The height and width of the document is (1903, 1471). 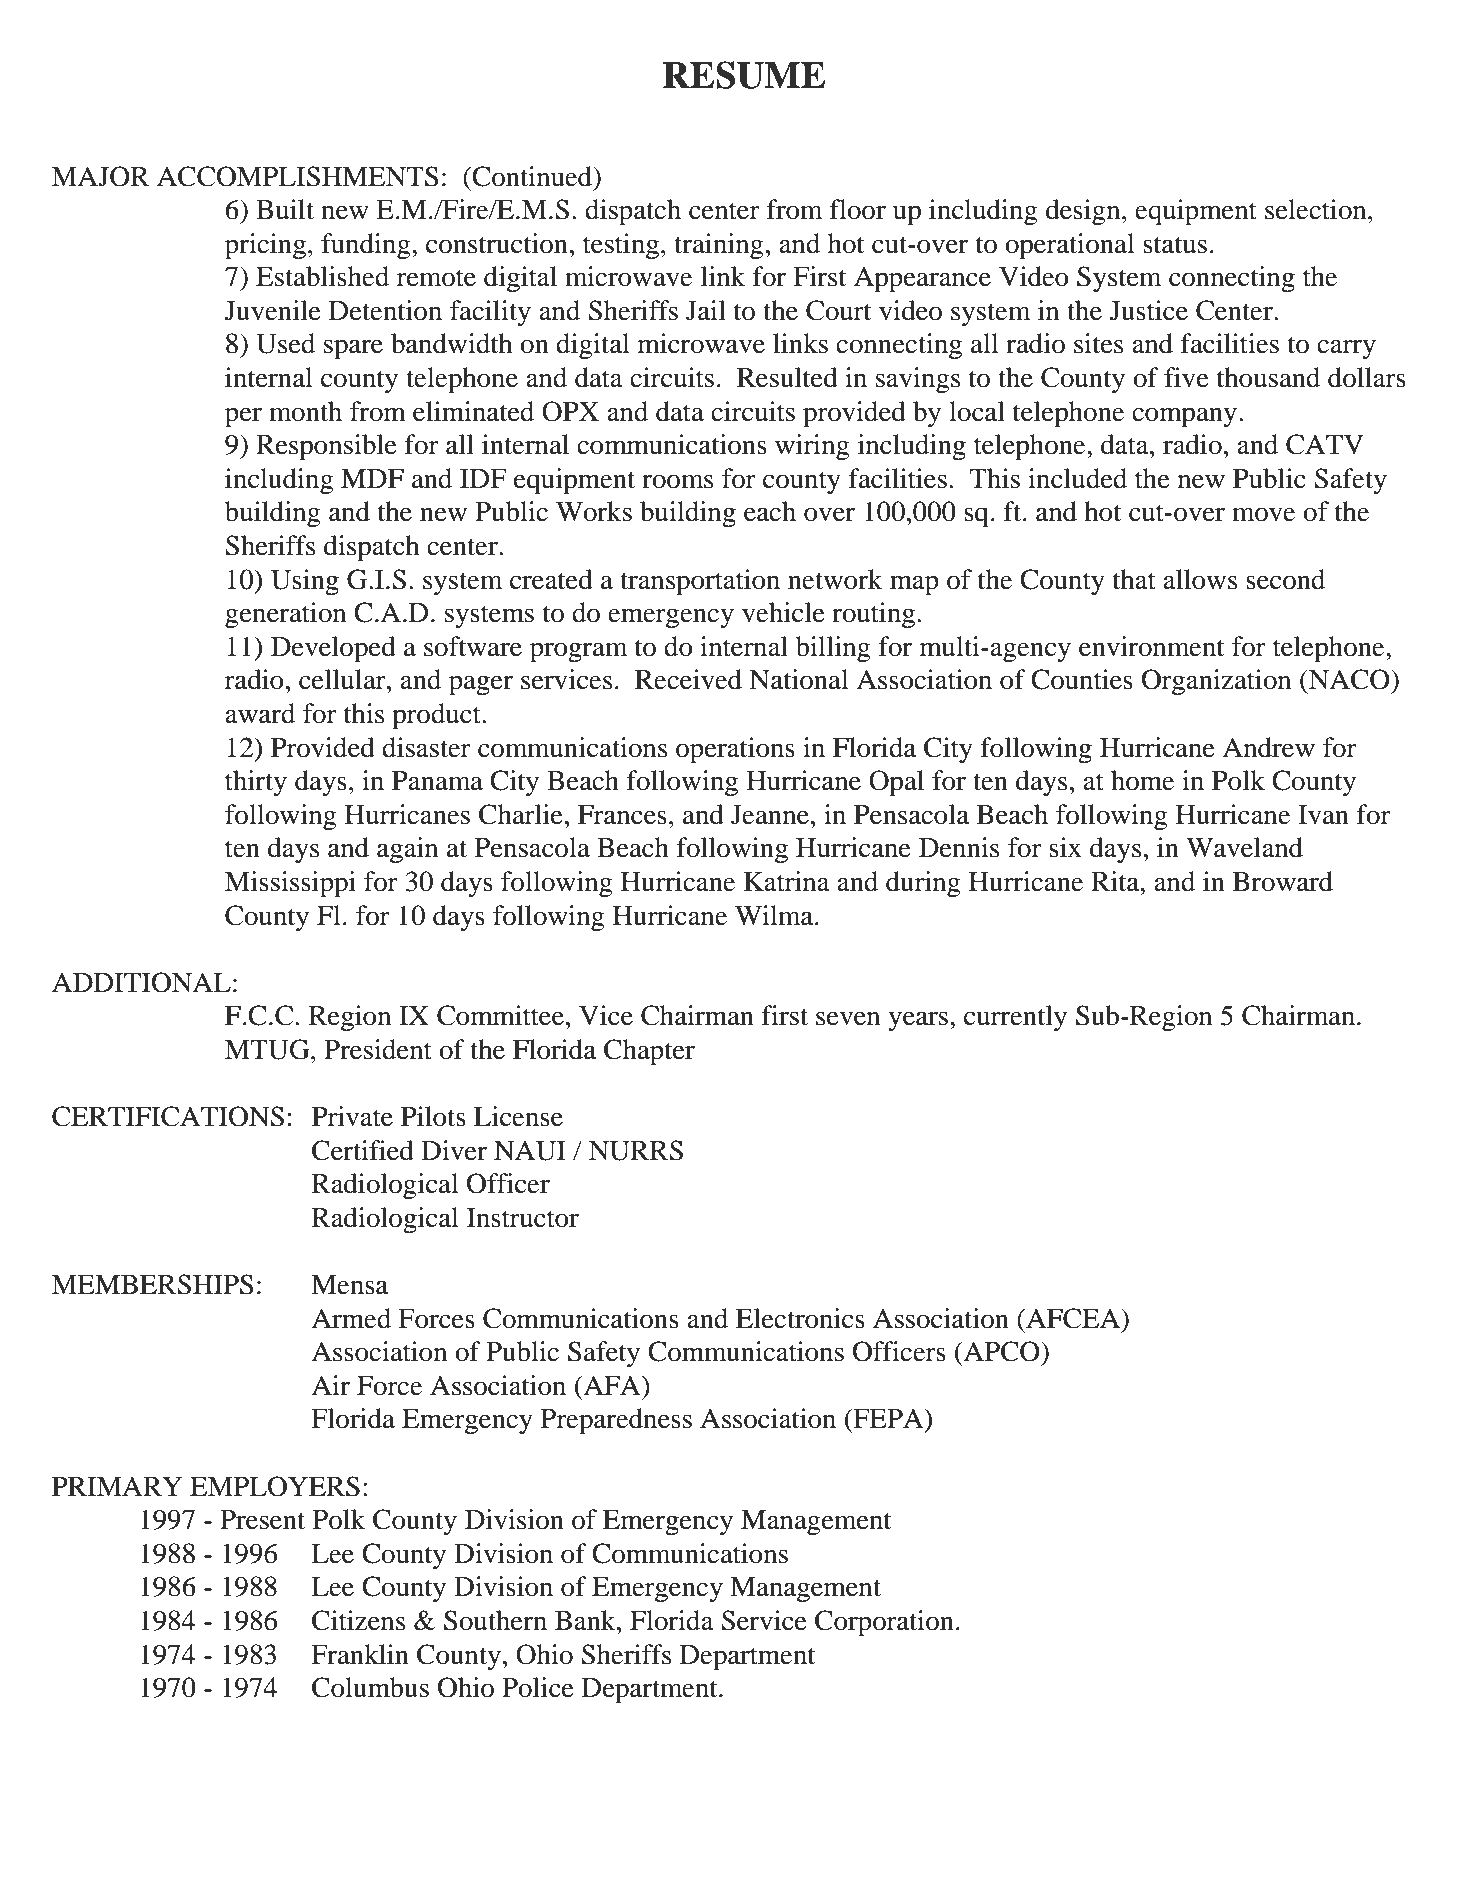 I want to click on move, so click(x=1263, y=514).
